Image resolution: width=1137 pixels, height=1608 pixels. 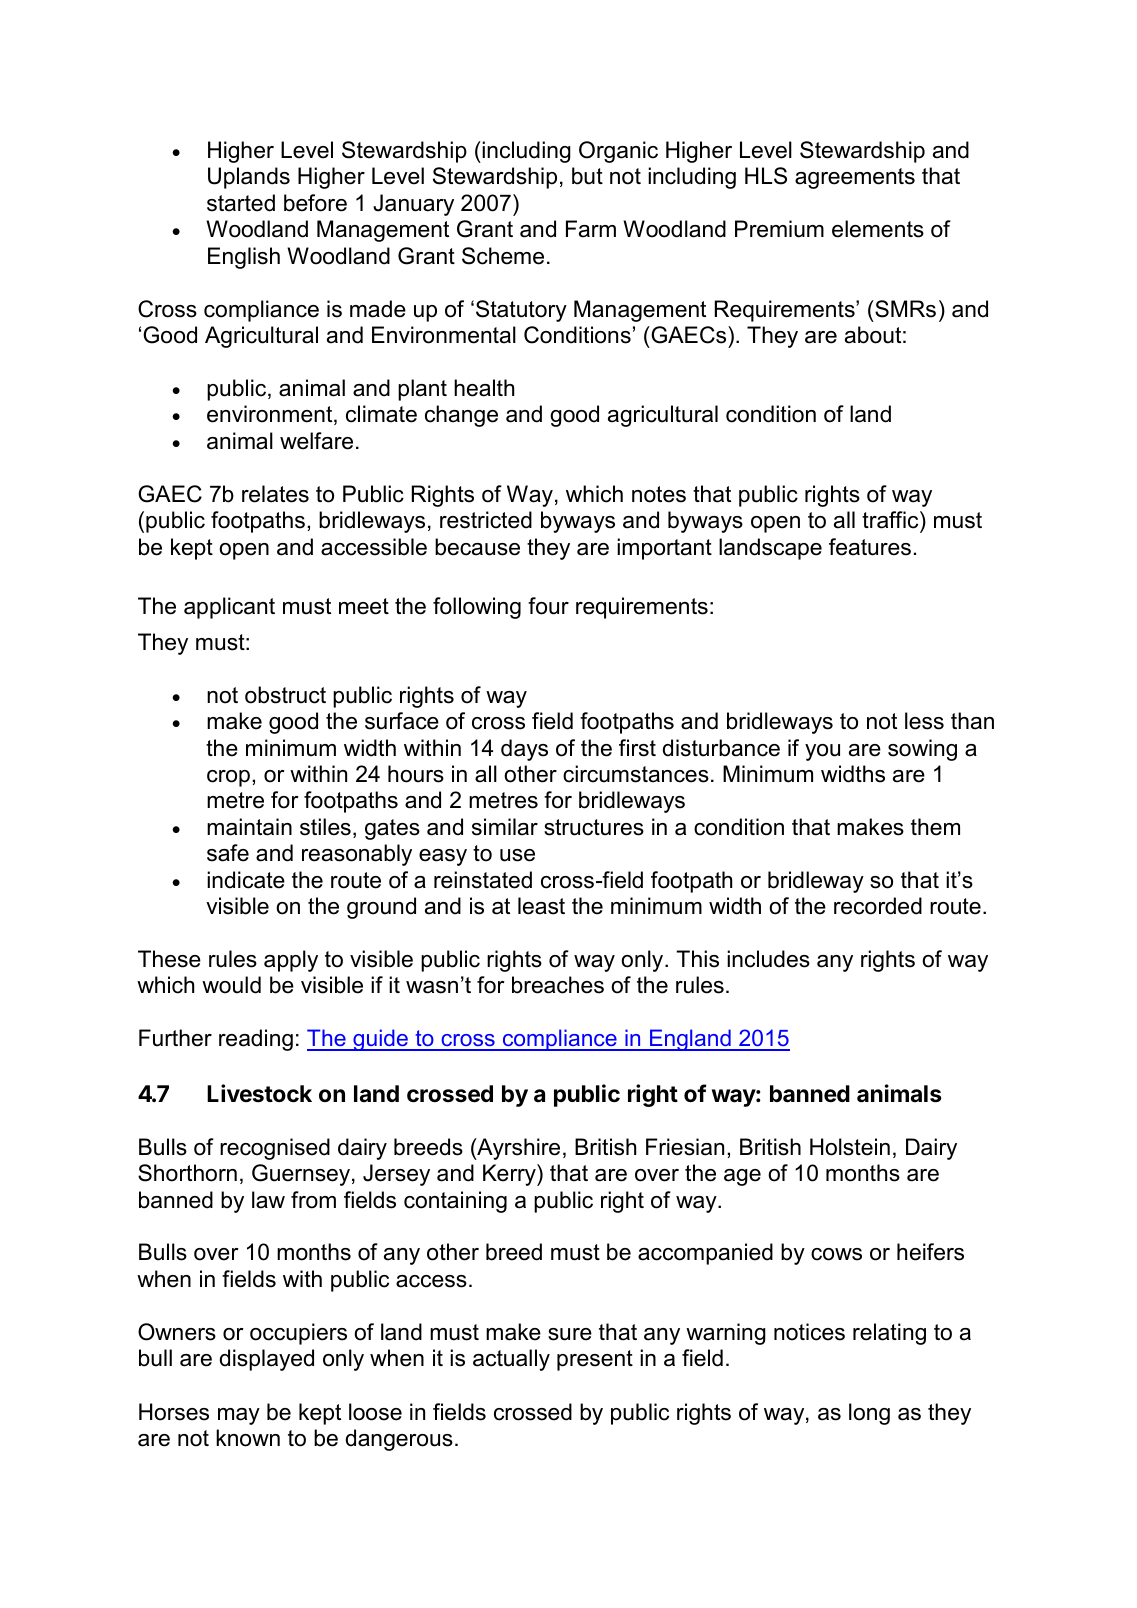 What do you see at coordinates (239, 1416) in the screenshot?
I see `may` at bounding box center [239, 1416].
